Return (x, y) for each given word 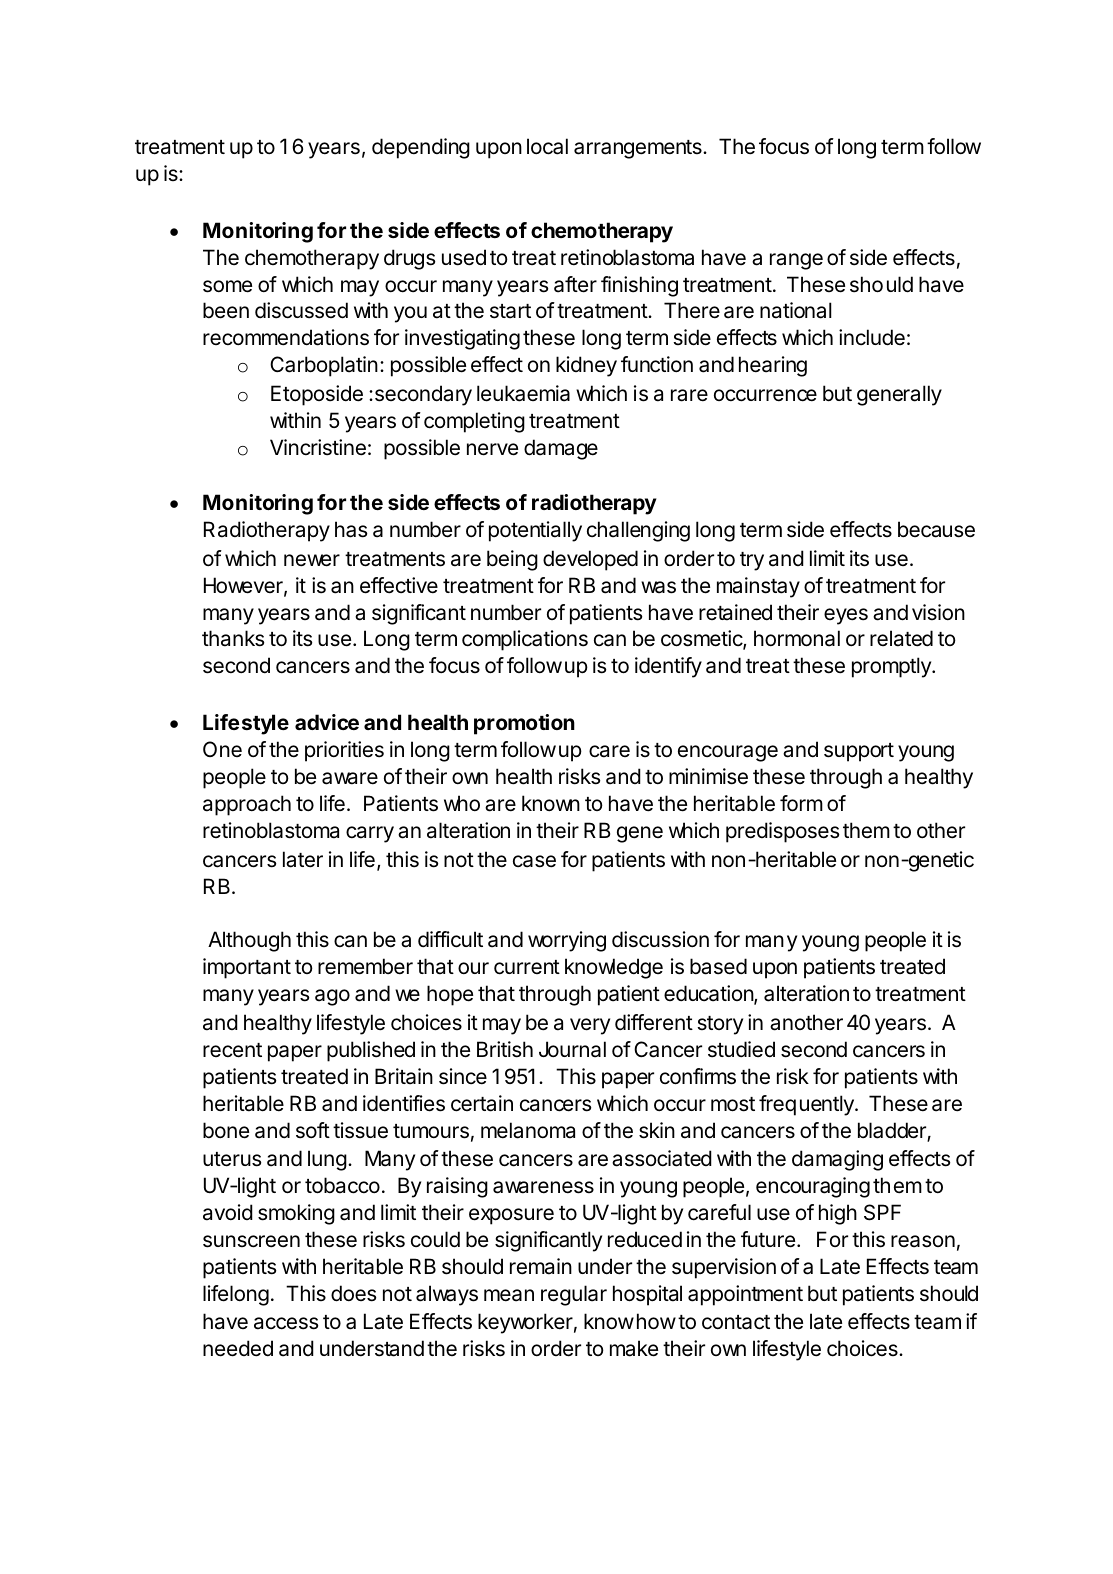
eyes (846, 616)
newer (312, 560)
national (796, 310)
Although (249, 941)
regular (574, 1295)
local (547, 146)
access (286, 1323)
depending (421, 148)
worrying (567, 941)
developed (590, 560)
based (718, 966)
